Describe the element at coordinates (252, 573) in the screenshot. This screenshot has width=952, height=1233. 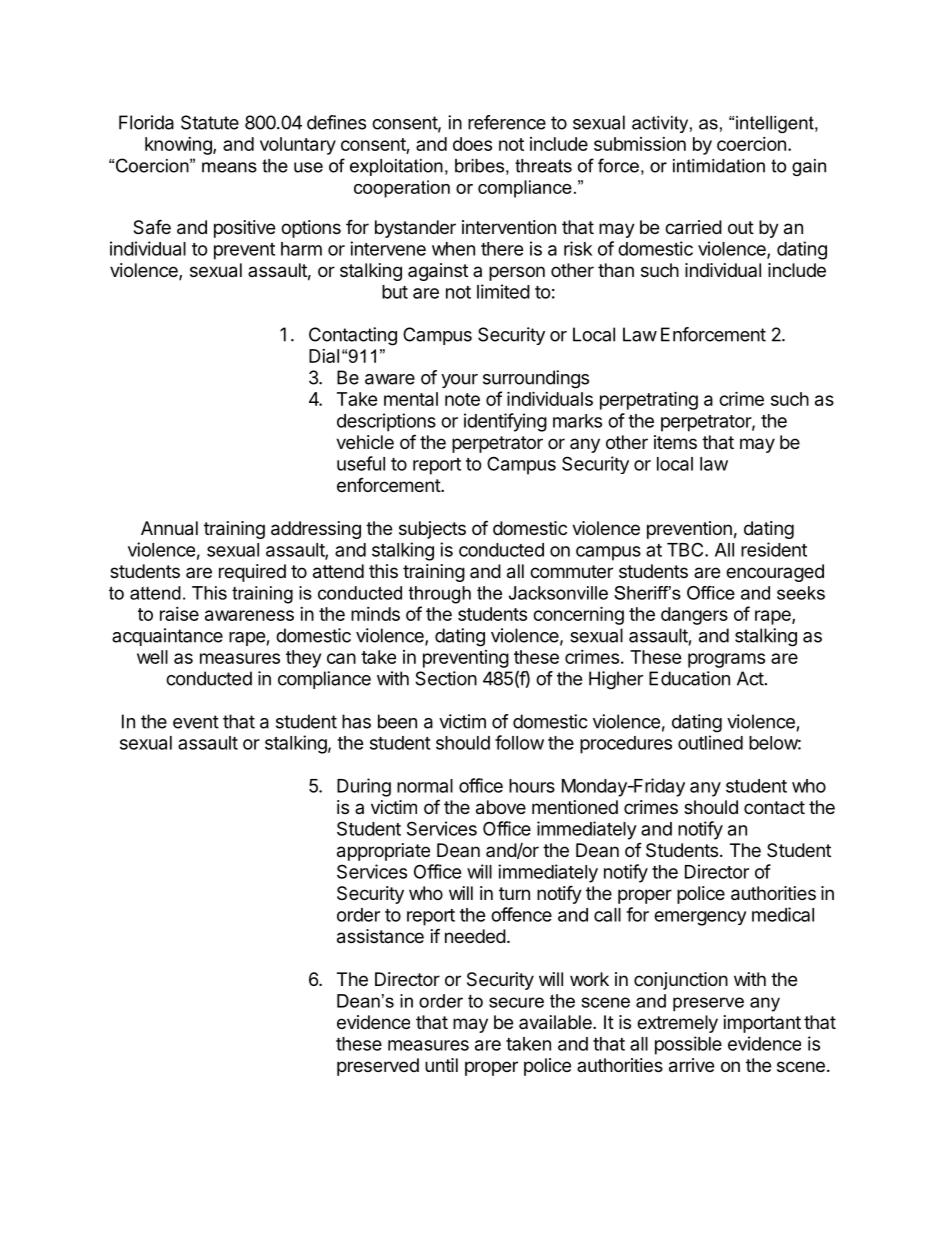
I see `required` at that location.
